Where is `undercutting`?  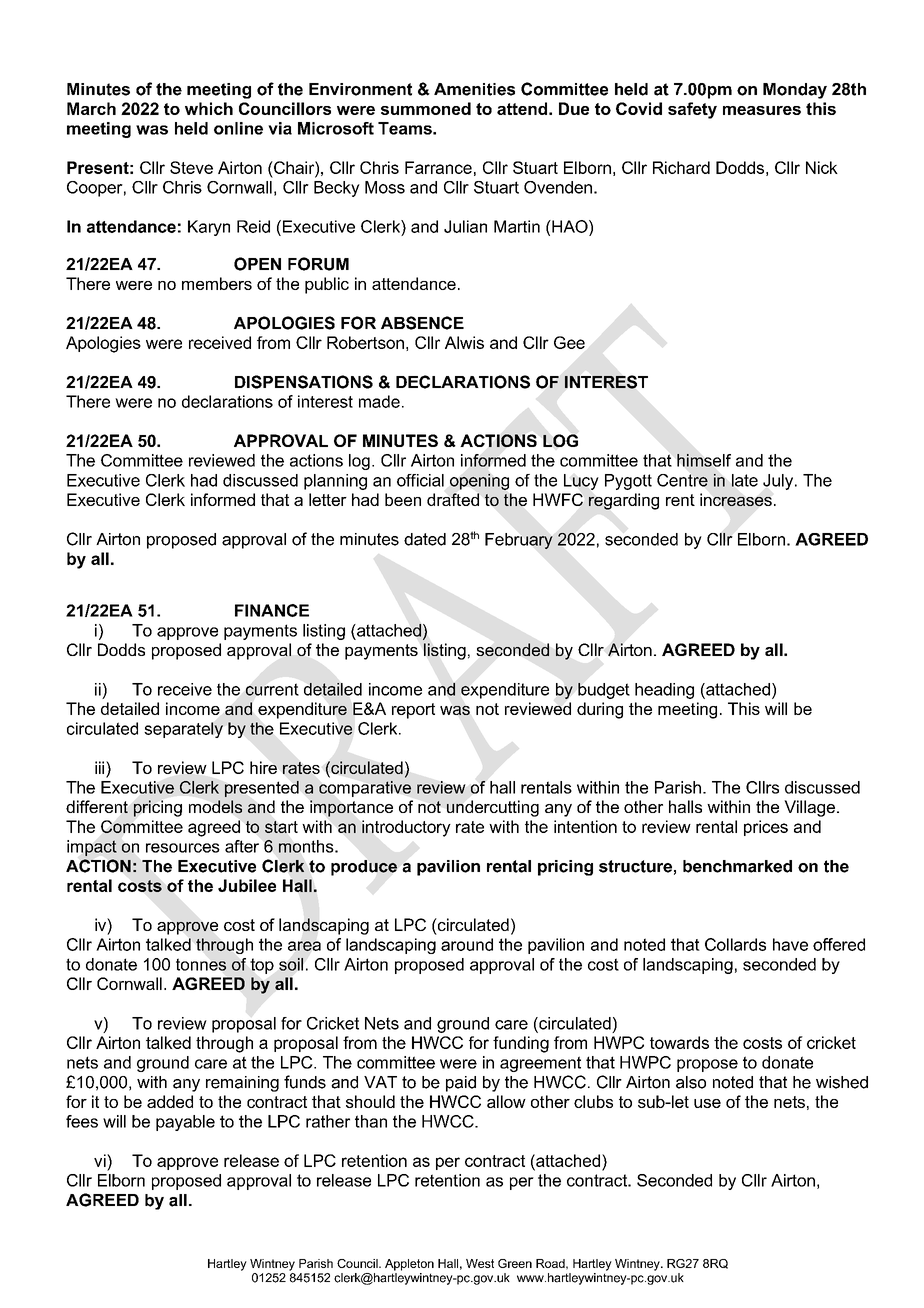 undercutting is located at coordinates (493, 808).
